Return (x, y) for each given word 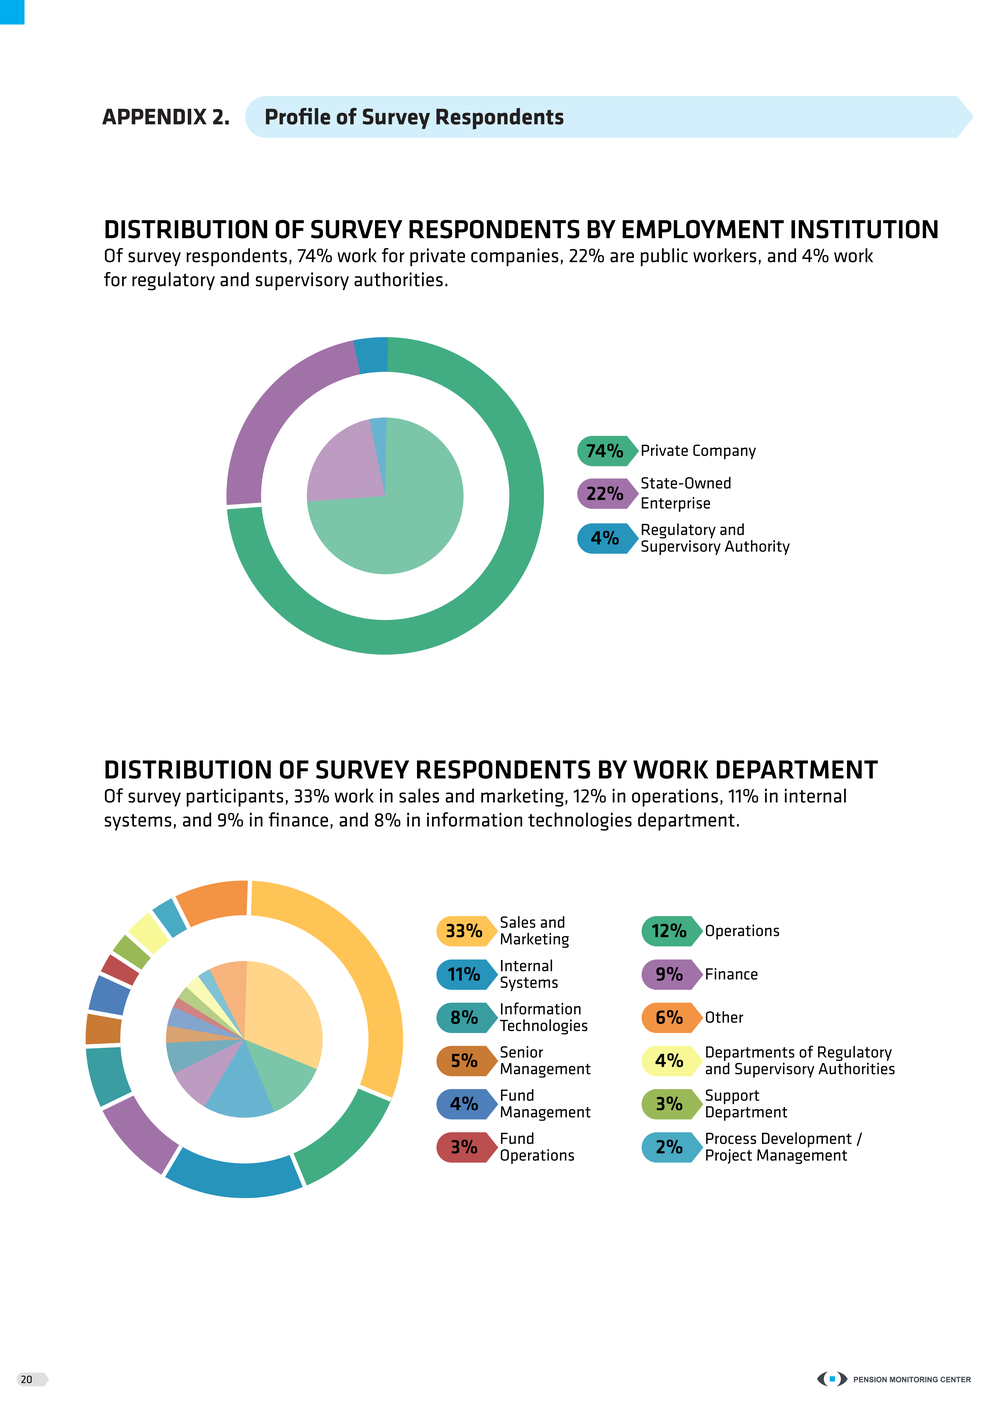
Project (729, 1156)
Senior (521, 1052)
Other (724, 1017)
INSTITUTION (864, 229)
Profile (298, 116)
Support (732, 1098)
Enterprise (675, 504)
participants (236, 797)
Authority (757, 547)
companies (515, 257)
